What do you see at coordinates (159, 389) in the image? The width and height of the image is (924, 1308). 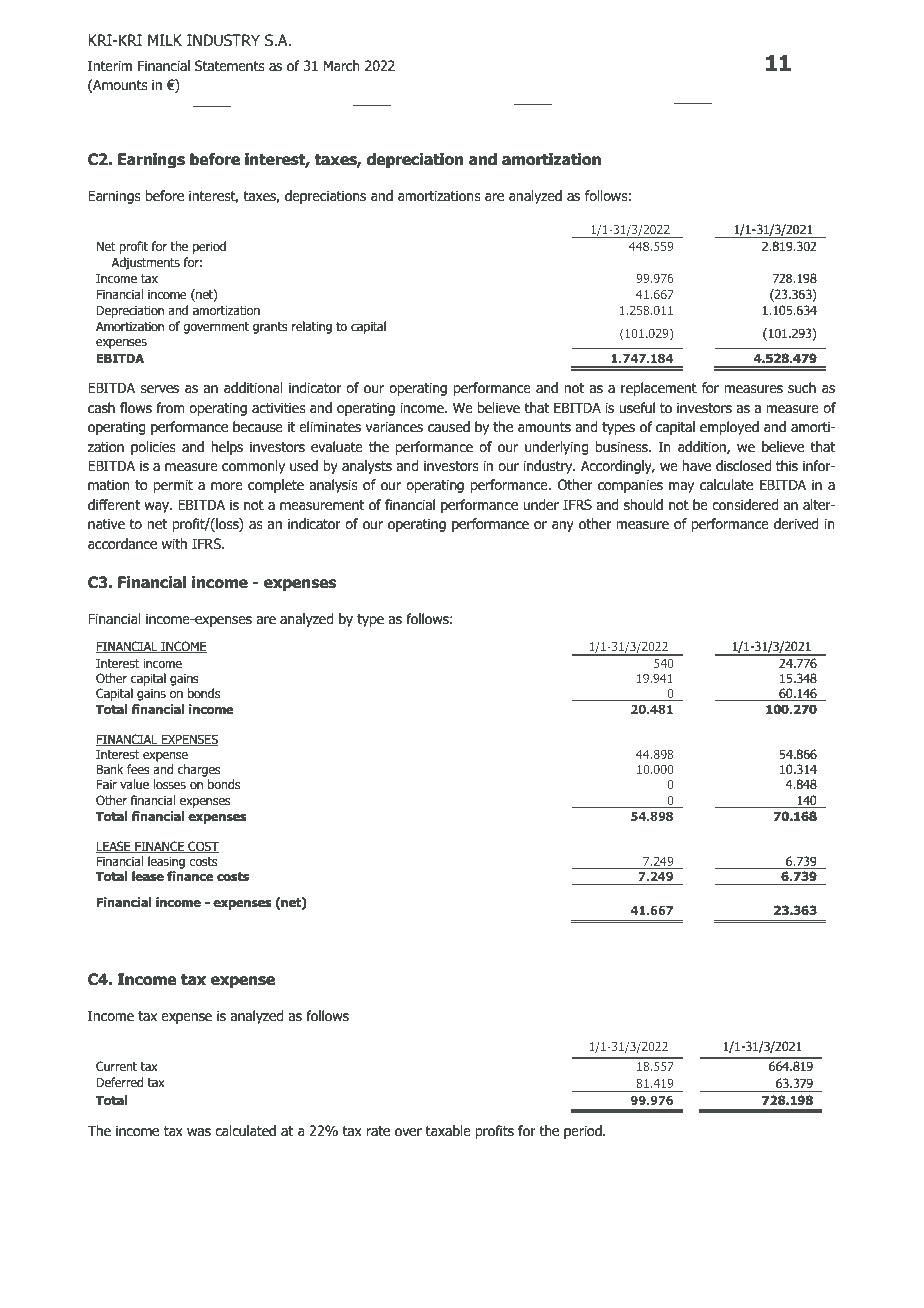 I see `serves` at bounding box center [159, 389].
